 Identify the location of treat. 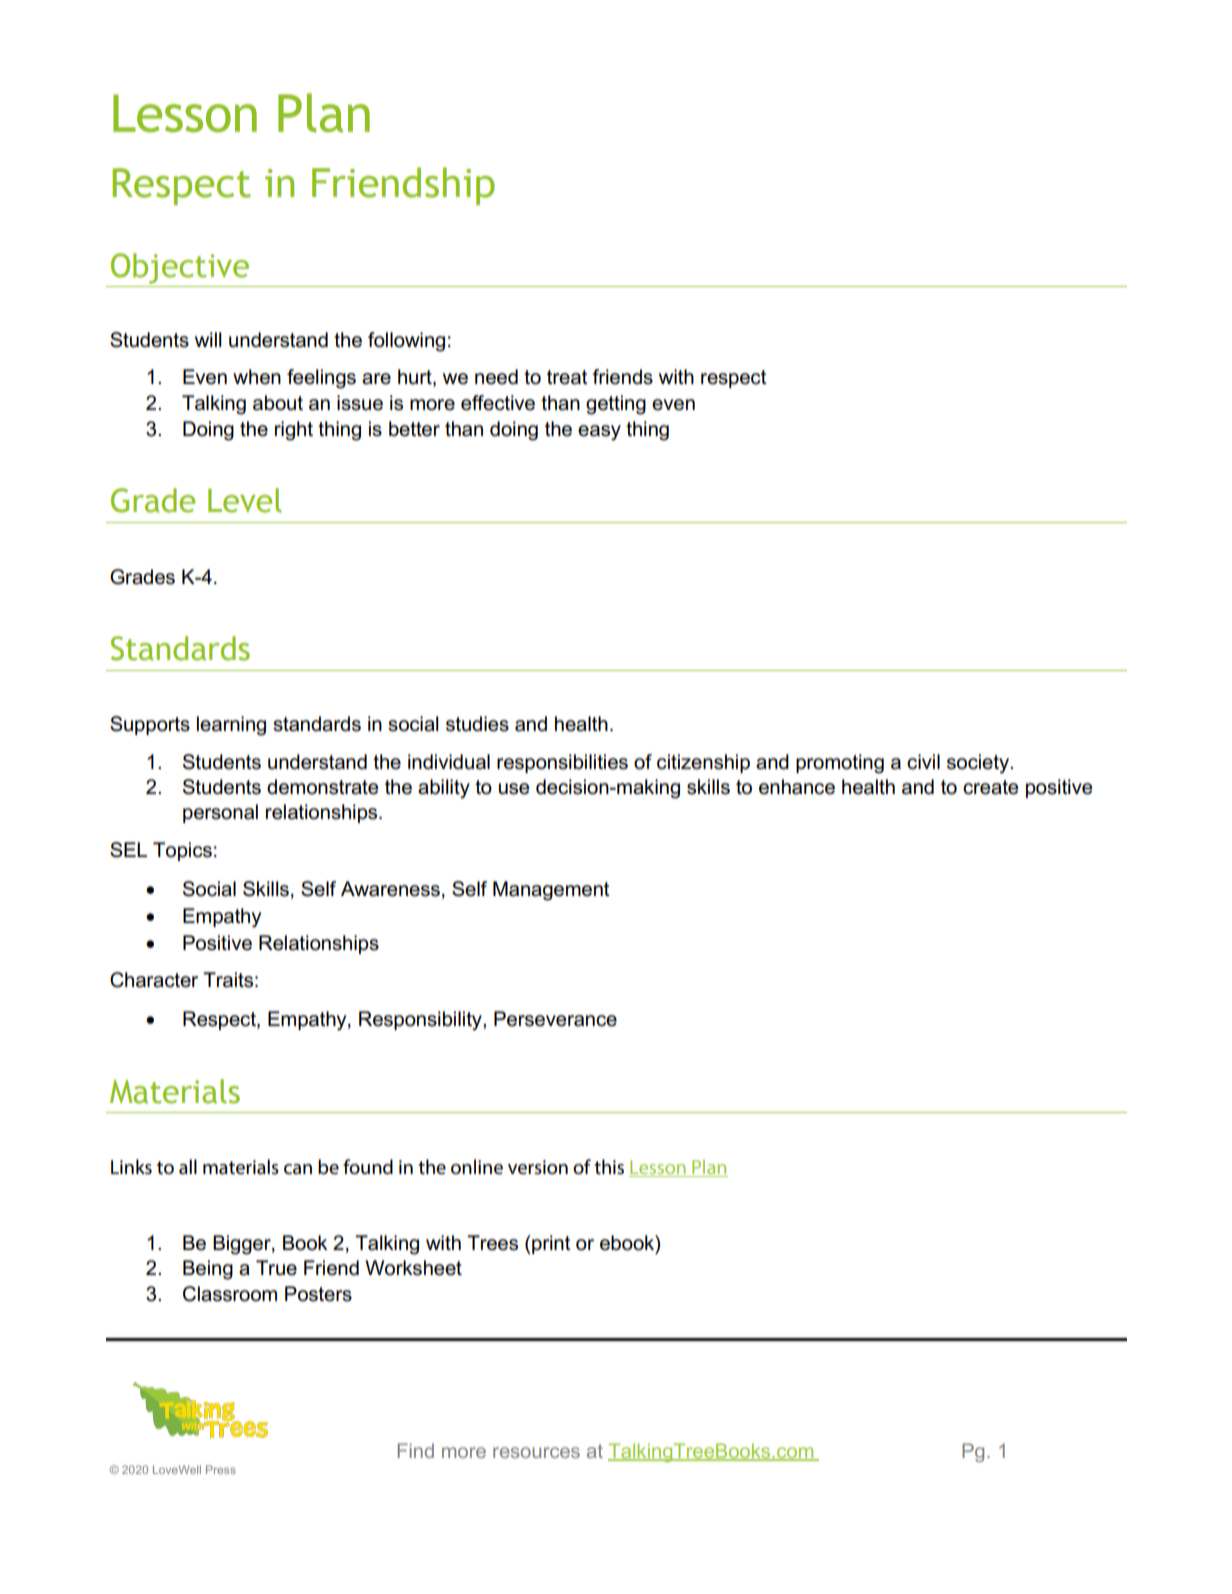
(567, 377).
